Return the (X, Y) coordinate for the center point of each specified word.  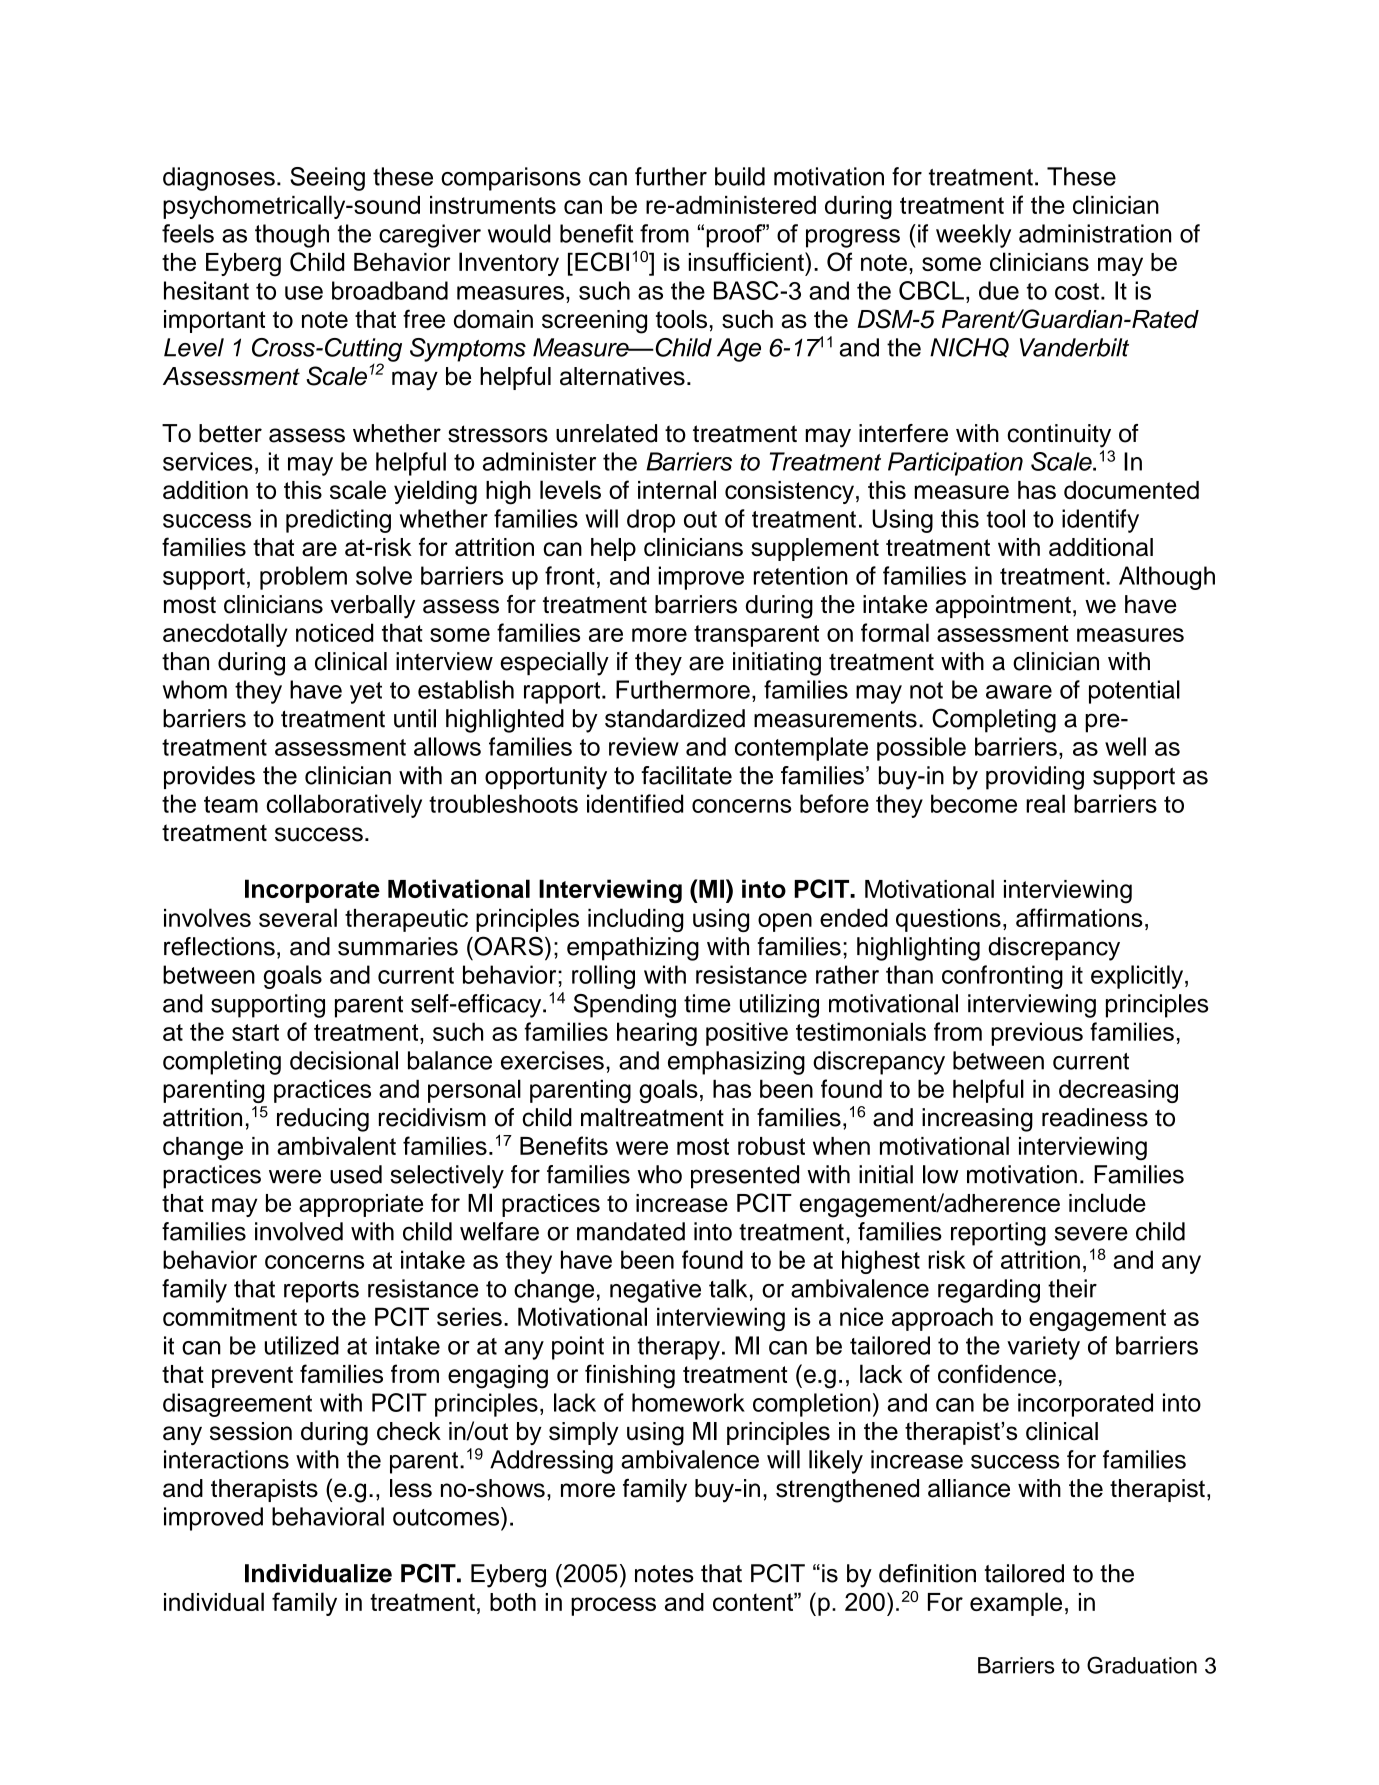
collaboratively (344, 806)
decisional (344, 1060)
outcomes (447, 1516)
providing (1035, 778)
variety (1043, 1348)
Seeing (327, 179)
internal (677, 489)
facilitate (686, 775)
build (740, 176)
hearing (657, 1034)
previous (1037, 1034)
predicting (338, 521)
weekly (973, 236)
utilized (302, 1345)
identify (1100, 521)
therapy (678, 1348)
